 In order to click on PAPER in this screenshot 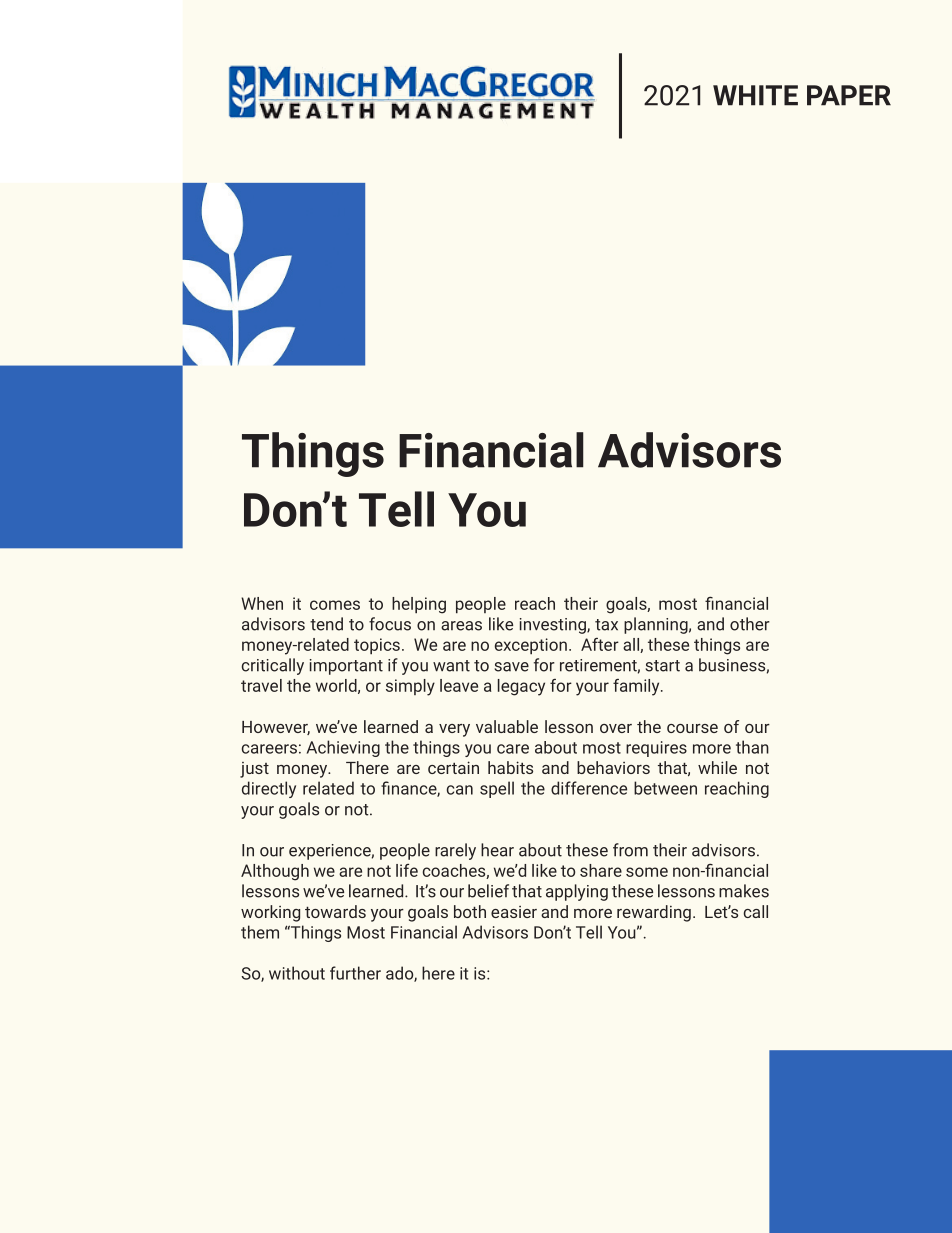, I will do `click(849, 95)`.
